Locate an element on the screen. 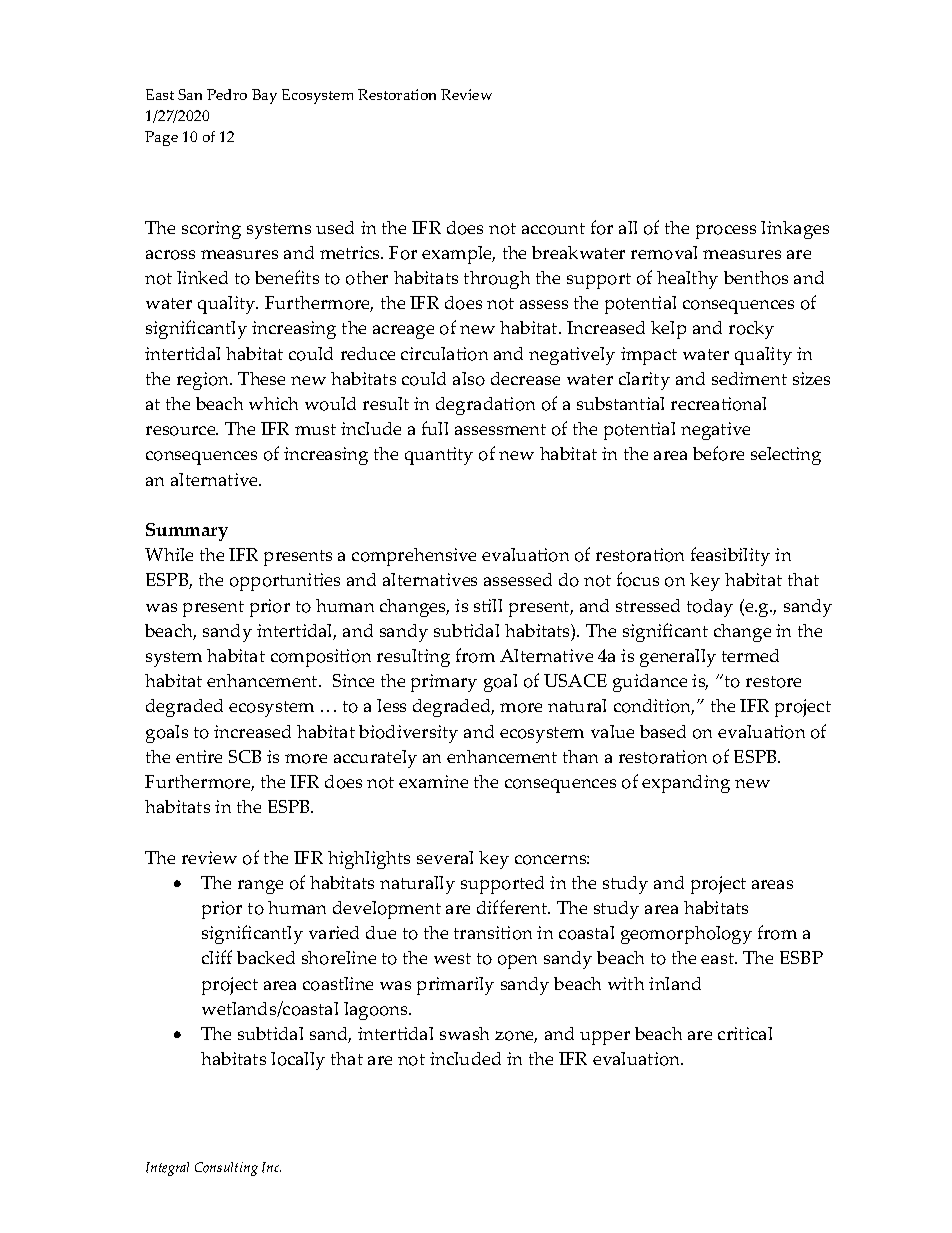  account is located at coordinates (553, 229).
